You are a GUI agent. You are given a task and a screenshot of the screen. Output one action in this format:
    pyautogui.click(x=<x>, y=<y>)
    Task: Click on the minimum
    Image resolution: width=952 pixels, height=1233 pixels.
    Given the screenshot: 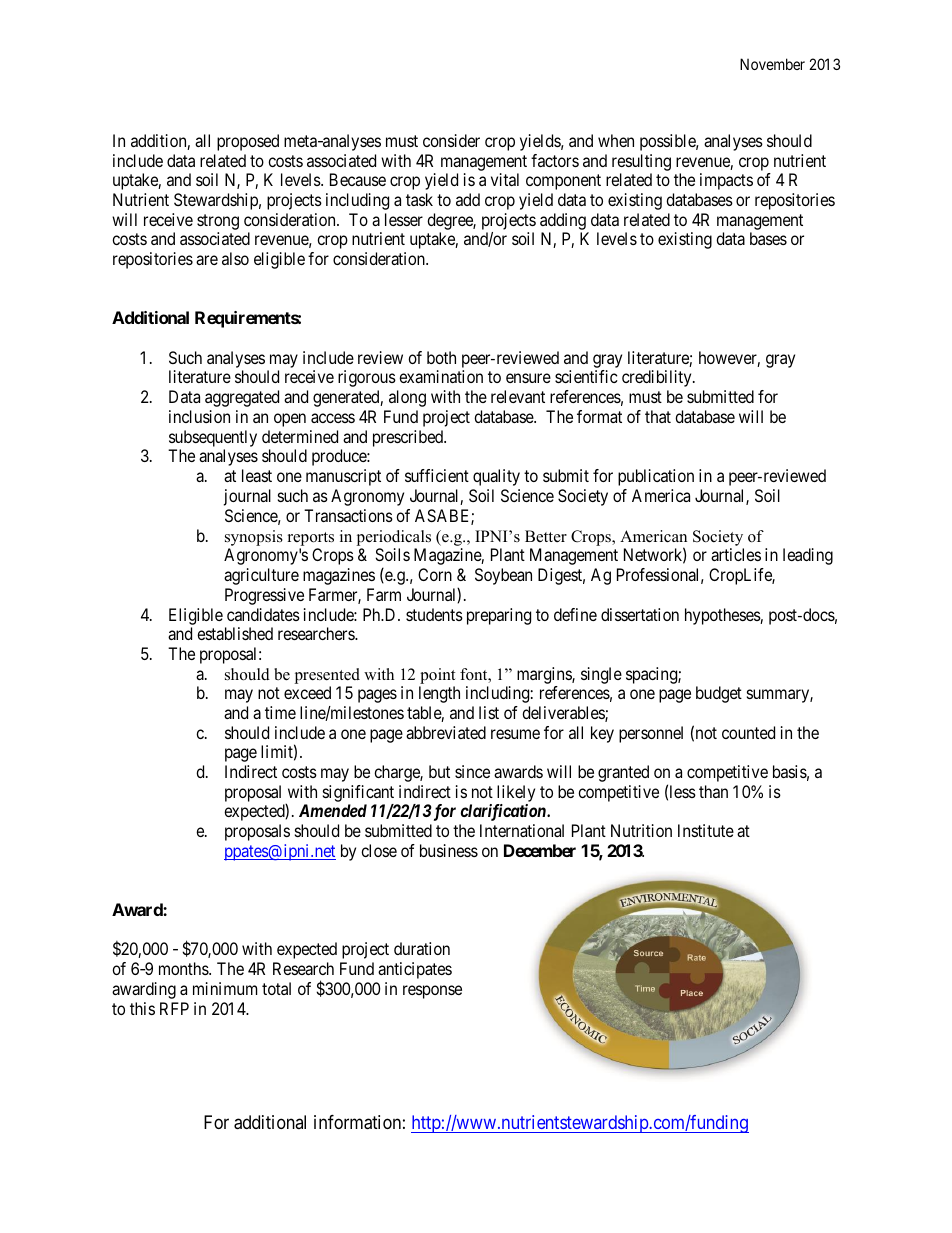 What is the action you would take?
    pyautogui.click(x=225, y=988)
